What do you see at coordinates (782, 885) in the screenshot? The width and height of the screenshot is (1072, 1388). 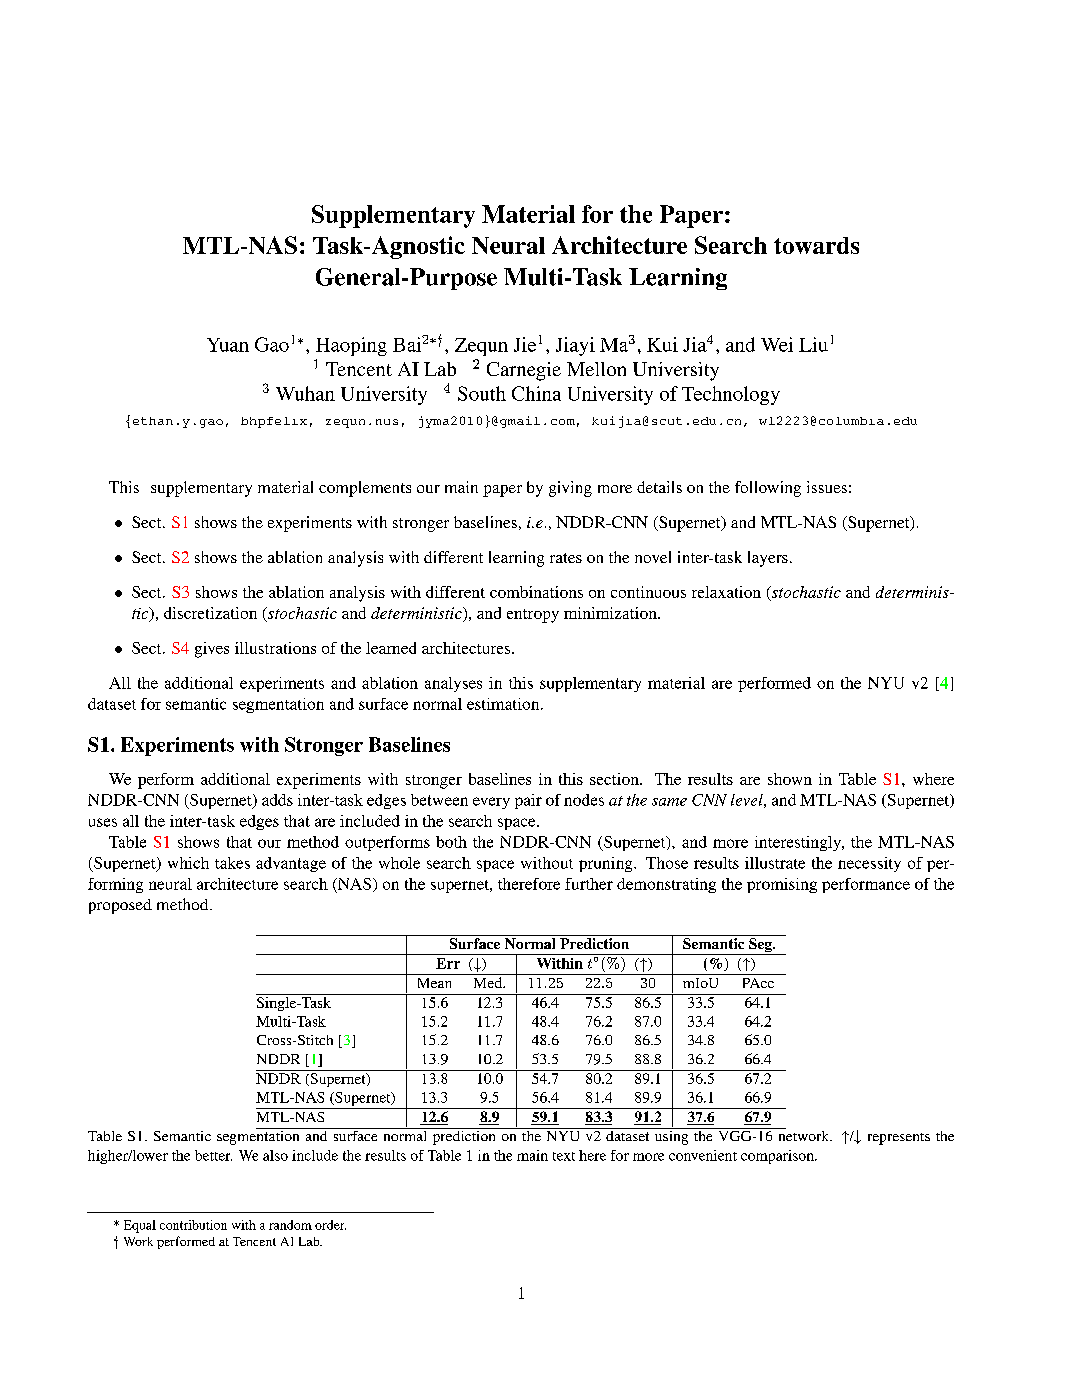 I see `promising` at bounding box center [782, 885].
